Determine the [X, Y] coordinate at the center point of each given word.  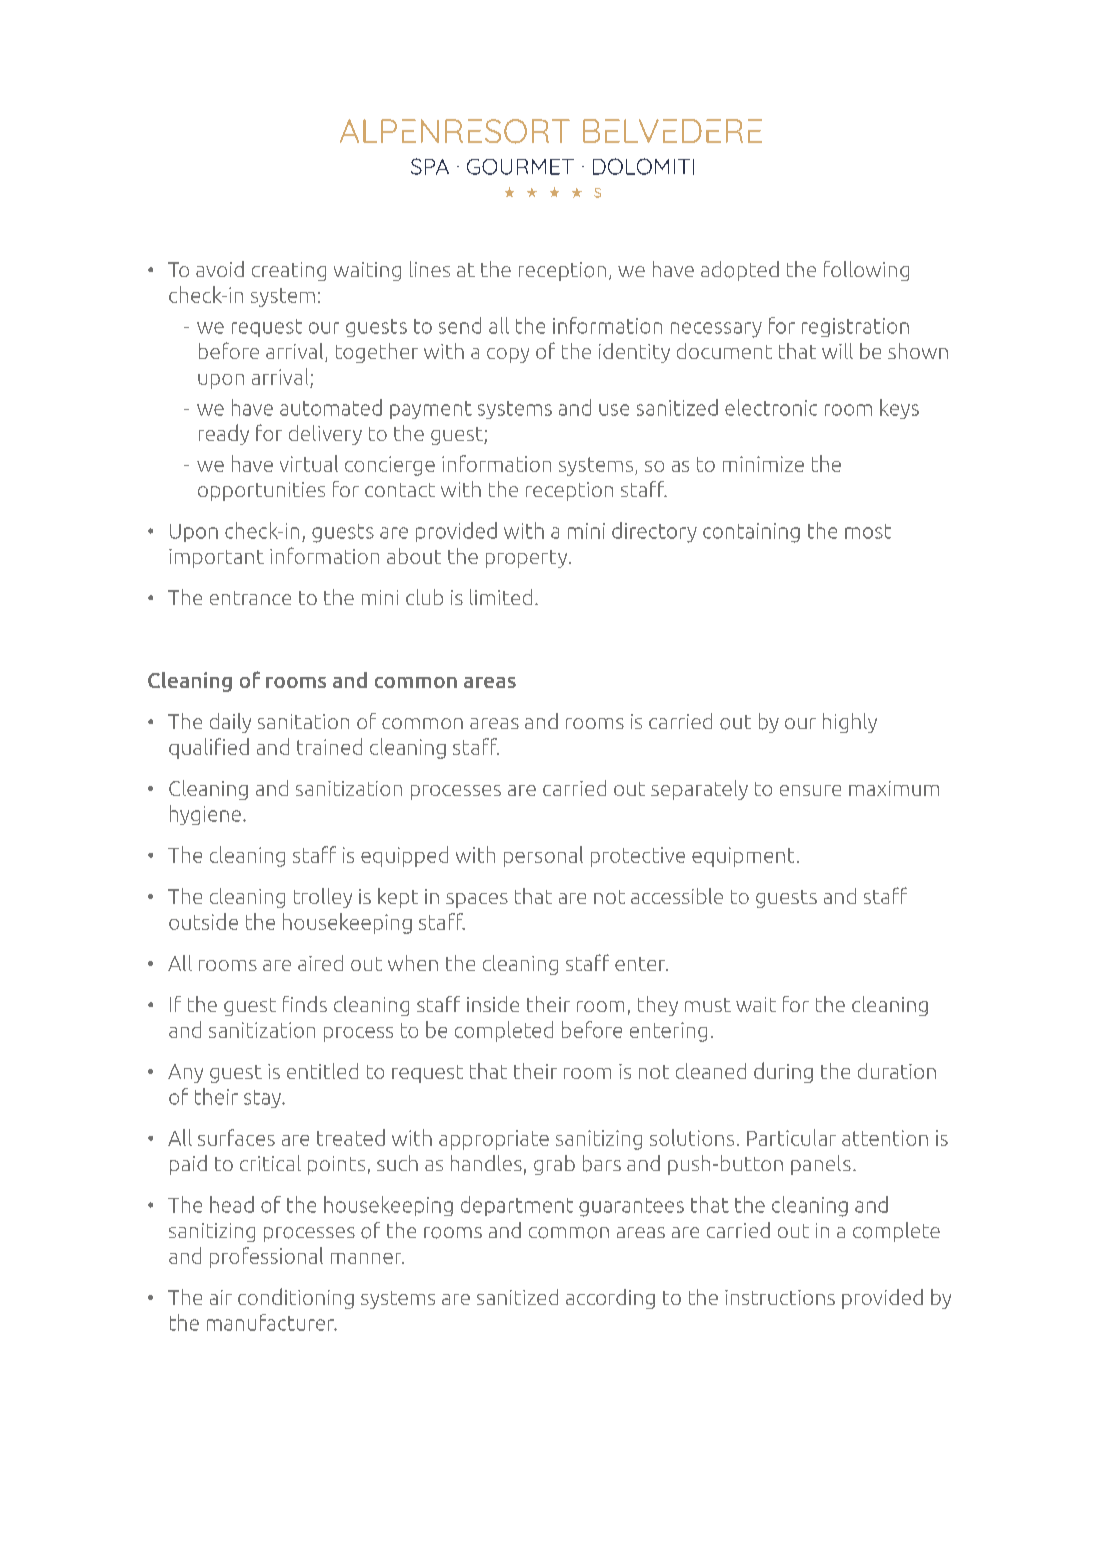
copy [508, 355]
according [610, 1299]
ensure [810, 790]
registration [855, 327]
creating [289, 271]
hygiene [205, 815]
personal [543, 856]
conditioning [296, 1298]
